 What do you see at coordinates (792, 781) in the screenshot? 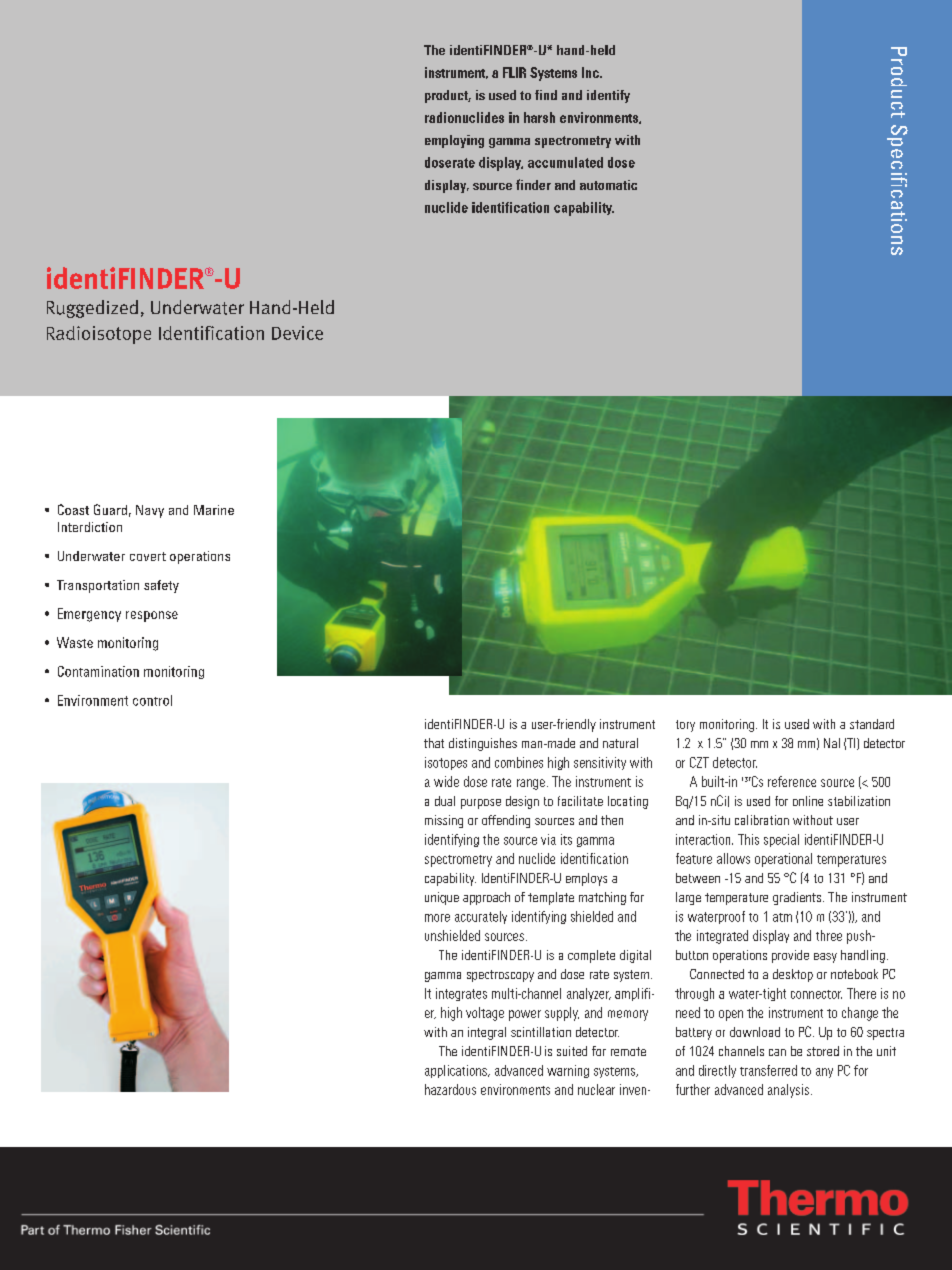
I see `reference` at bounding box center [792, 781].
